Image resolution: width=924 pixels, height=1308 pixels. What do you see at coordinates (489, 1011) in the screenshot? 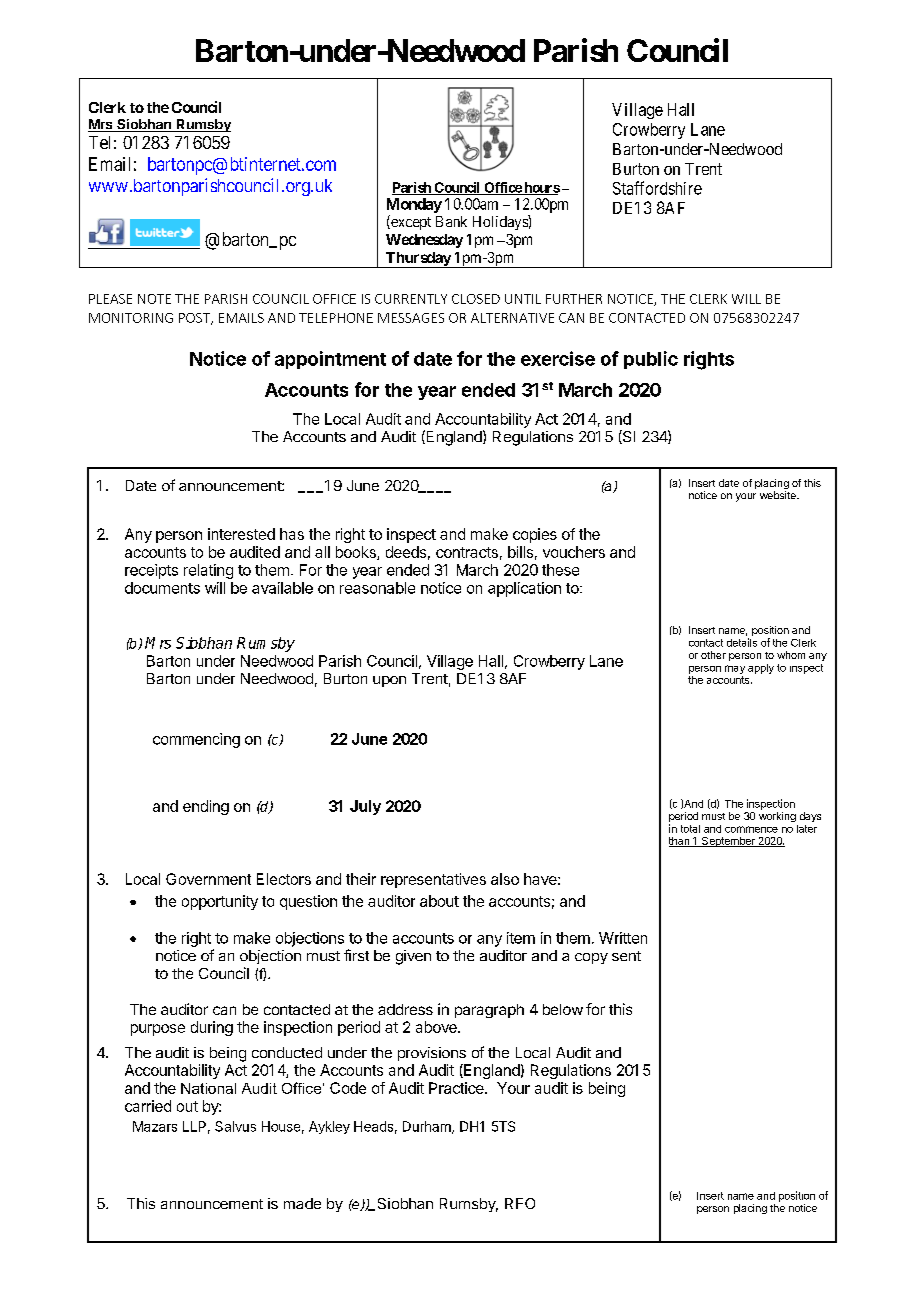
I see `paragraph` at bounding box center [489, 1011].
